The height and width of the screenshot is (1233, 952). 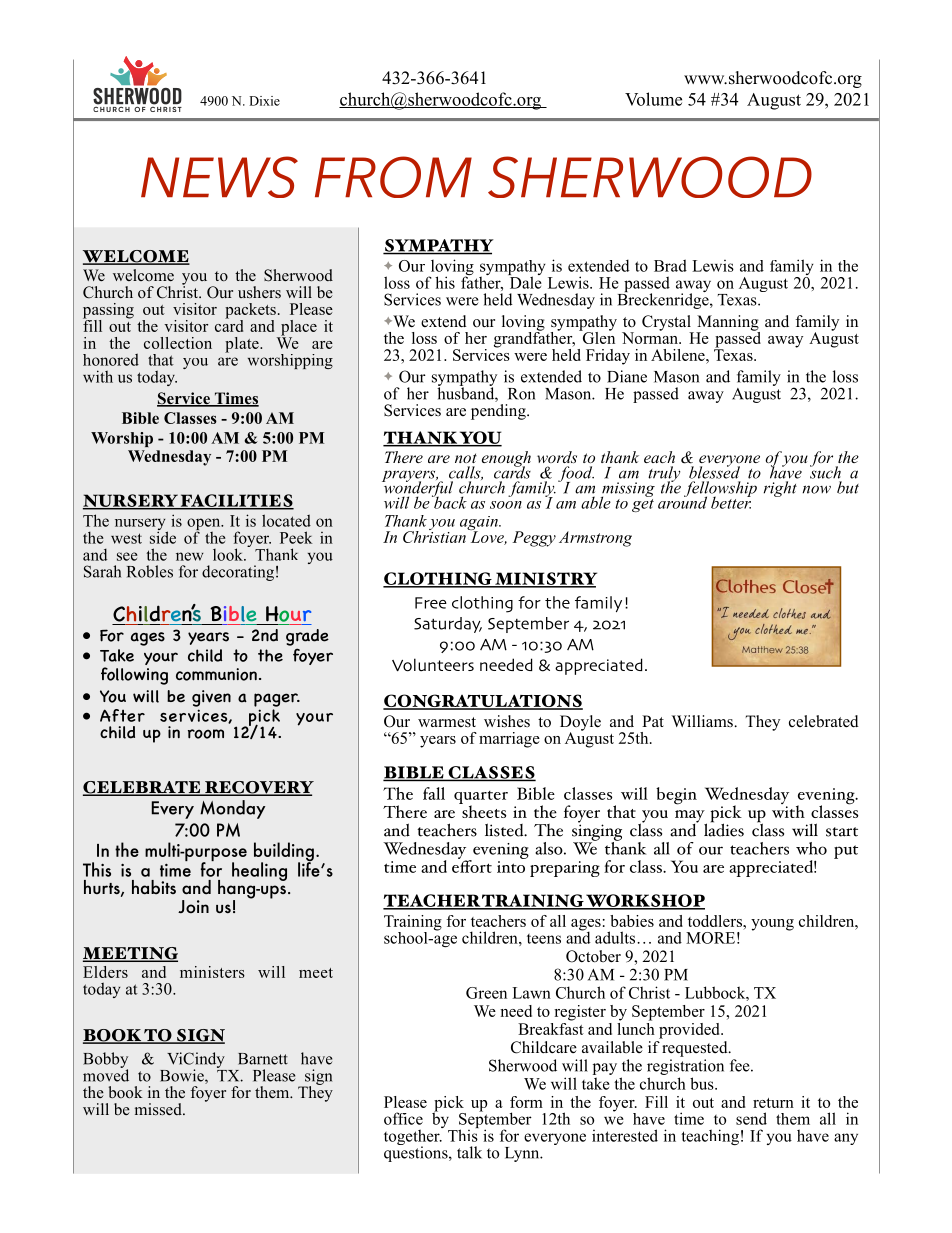 I want to click on send, so click(x=751, y=1118).
